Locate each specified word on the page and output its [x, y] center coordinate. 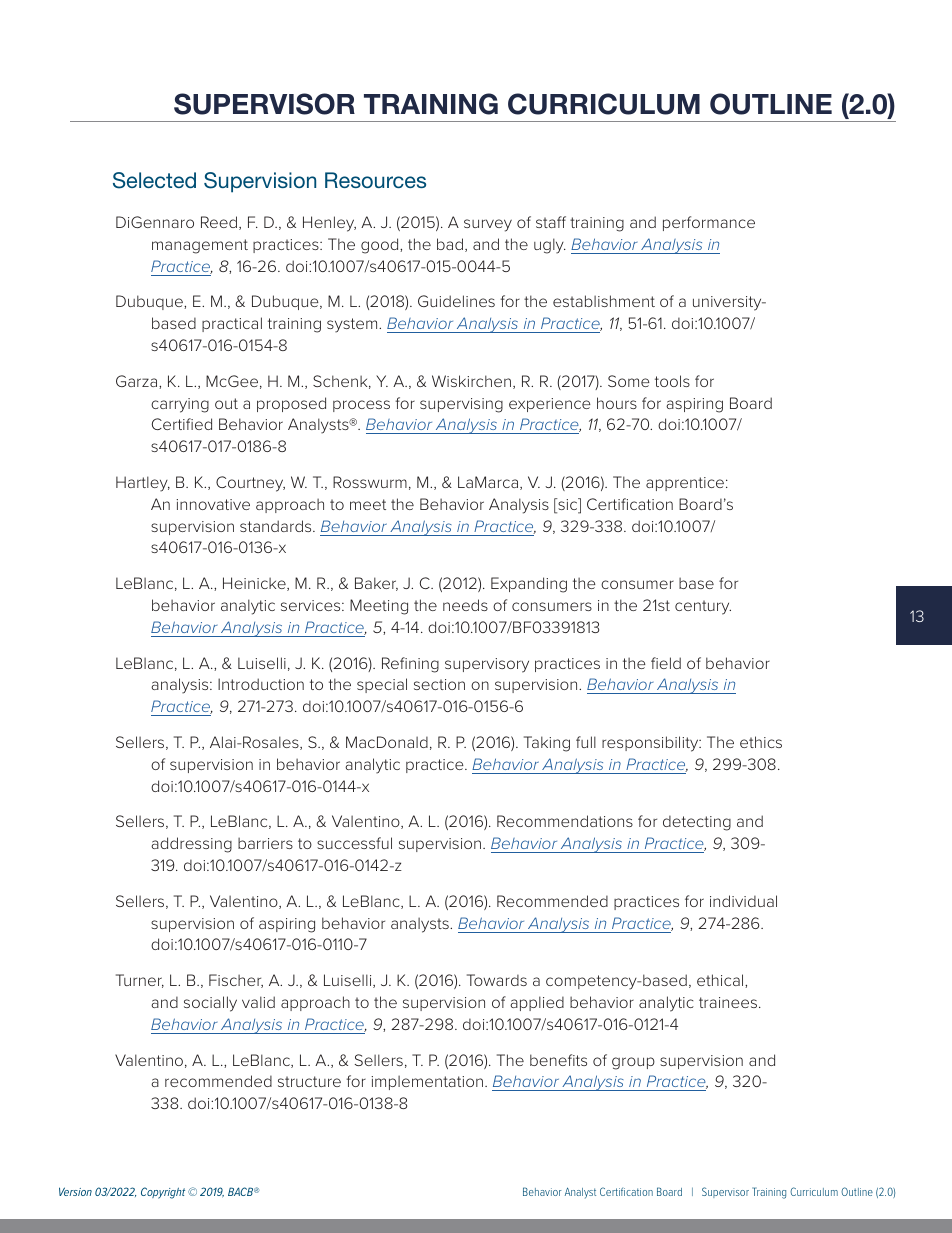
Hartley [143, 484]
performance [709, 223]
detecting [697, 823]
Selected [154, 180]
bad [450, 244]
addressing [191, 845]
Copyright [163, 1193]
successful [354, 843]
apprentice [685, 484]
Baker [376, 584]
